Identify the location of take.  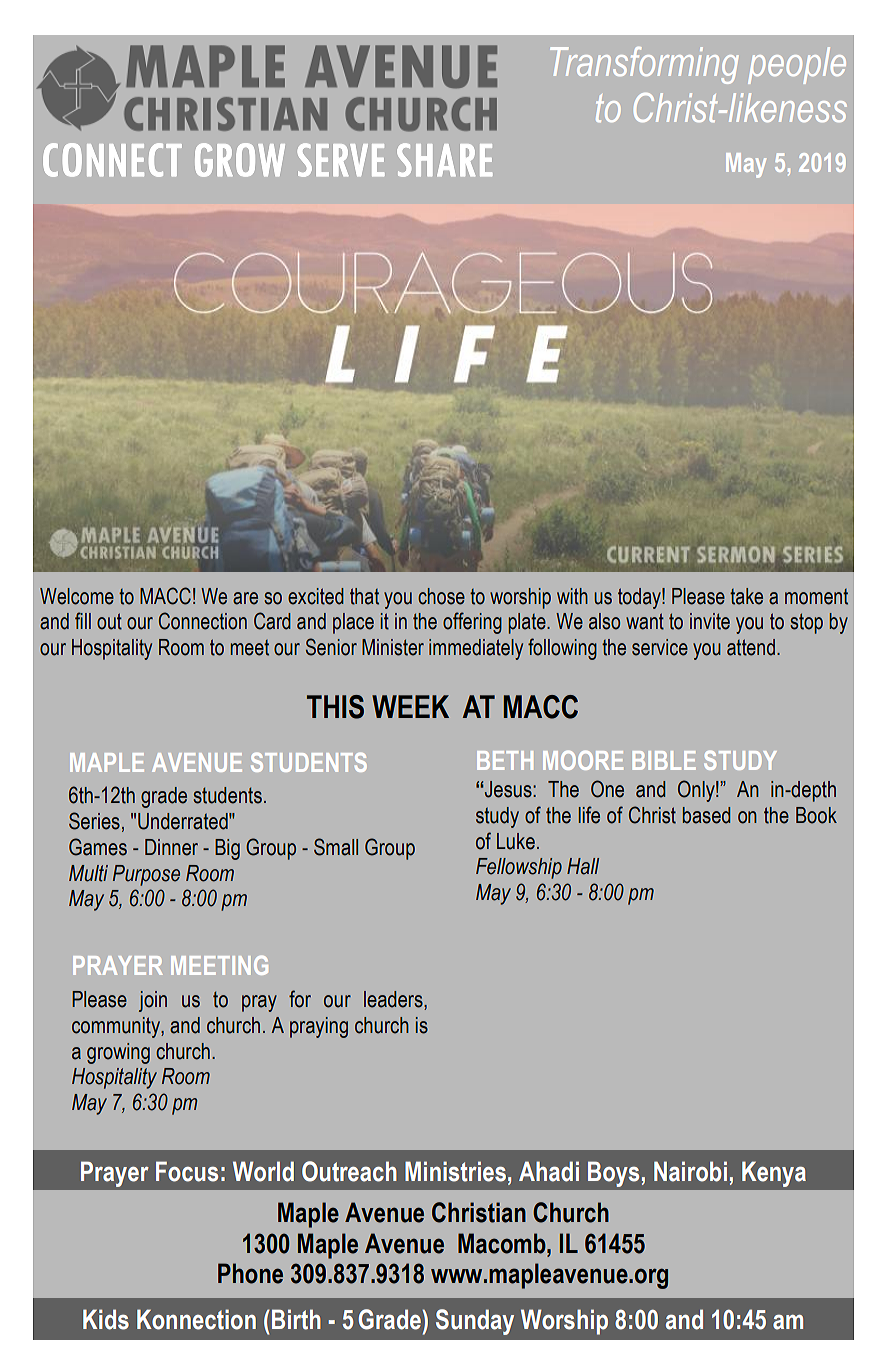
(746, 596).
